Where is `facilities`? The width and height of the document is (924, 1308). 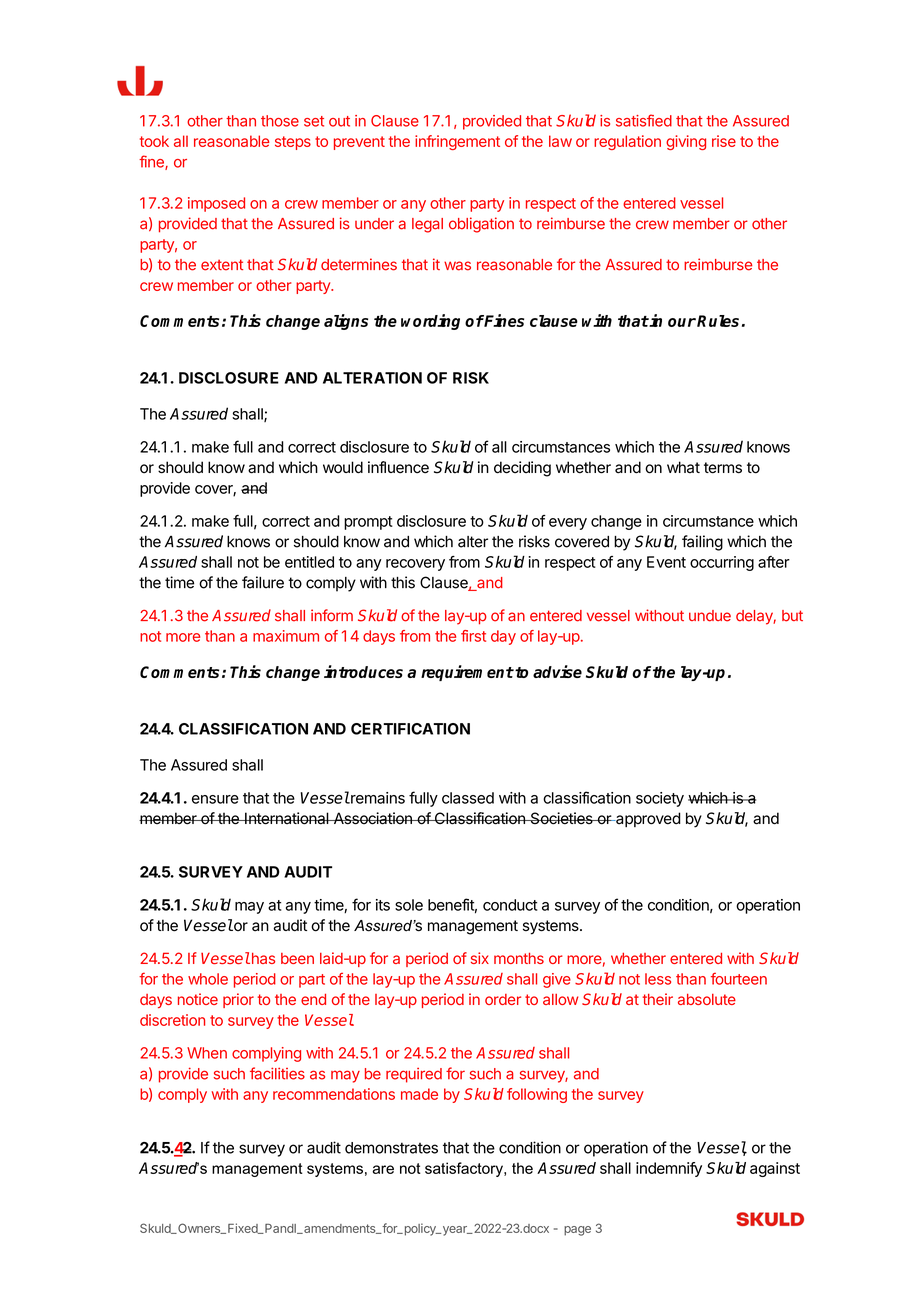 facilities is located at coordinates (277, 1073).
